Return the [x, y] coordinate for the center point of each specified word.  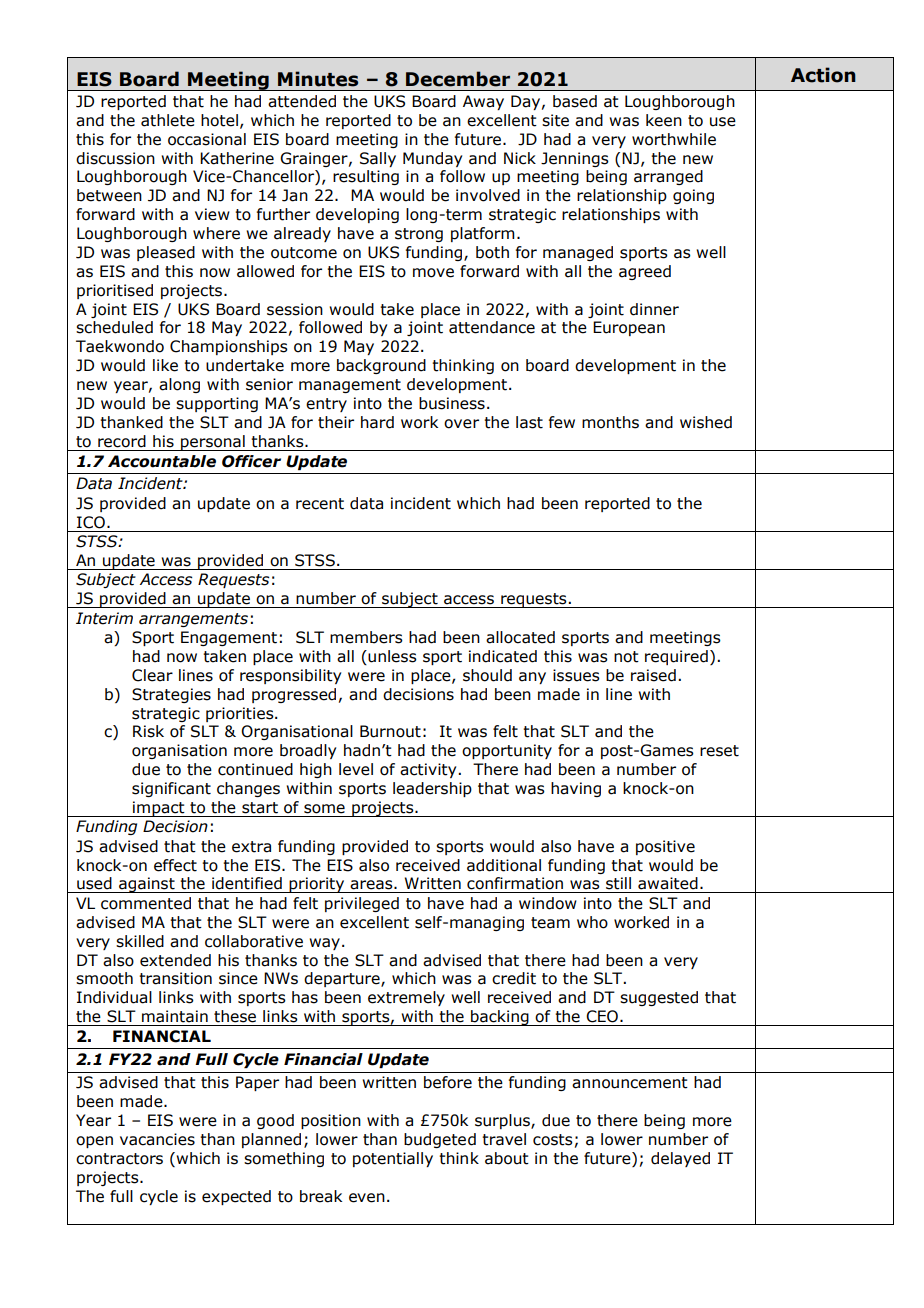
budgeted [440, 1140]
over [461, 424]
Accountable [162, 461]
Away [483, 102]
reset [719, 751]
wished [706, 422]
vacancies [157, 1139]
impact [159, 809]
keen [664, 120]
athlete [168, 120]
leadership [432, 789]
